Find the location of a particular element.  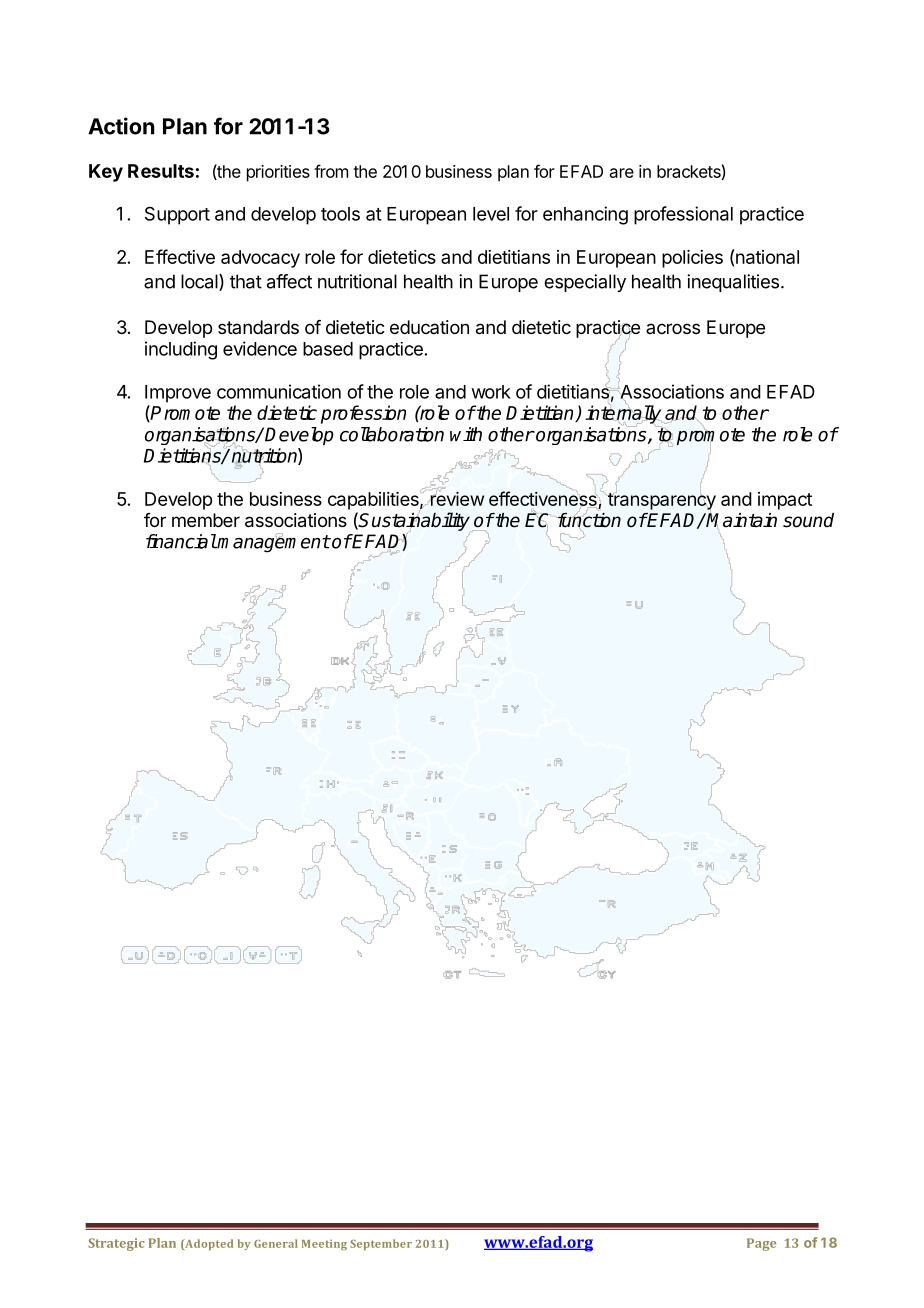

Results is located at coordinates (161, 171).
